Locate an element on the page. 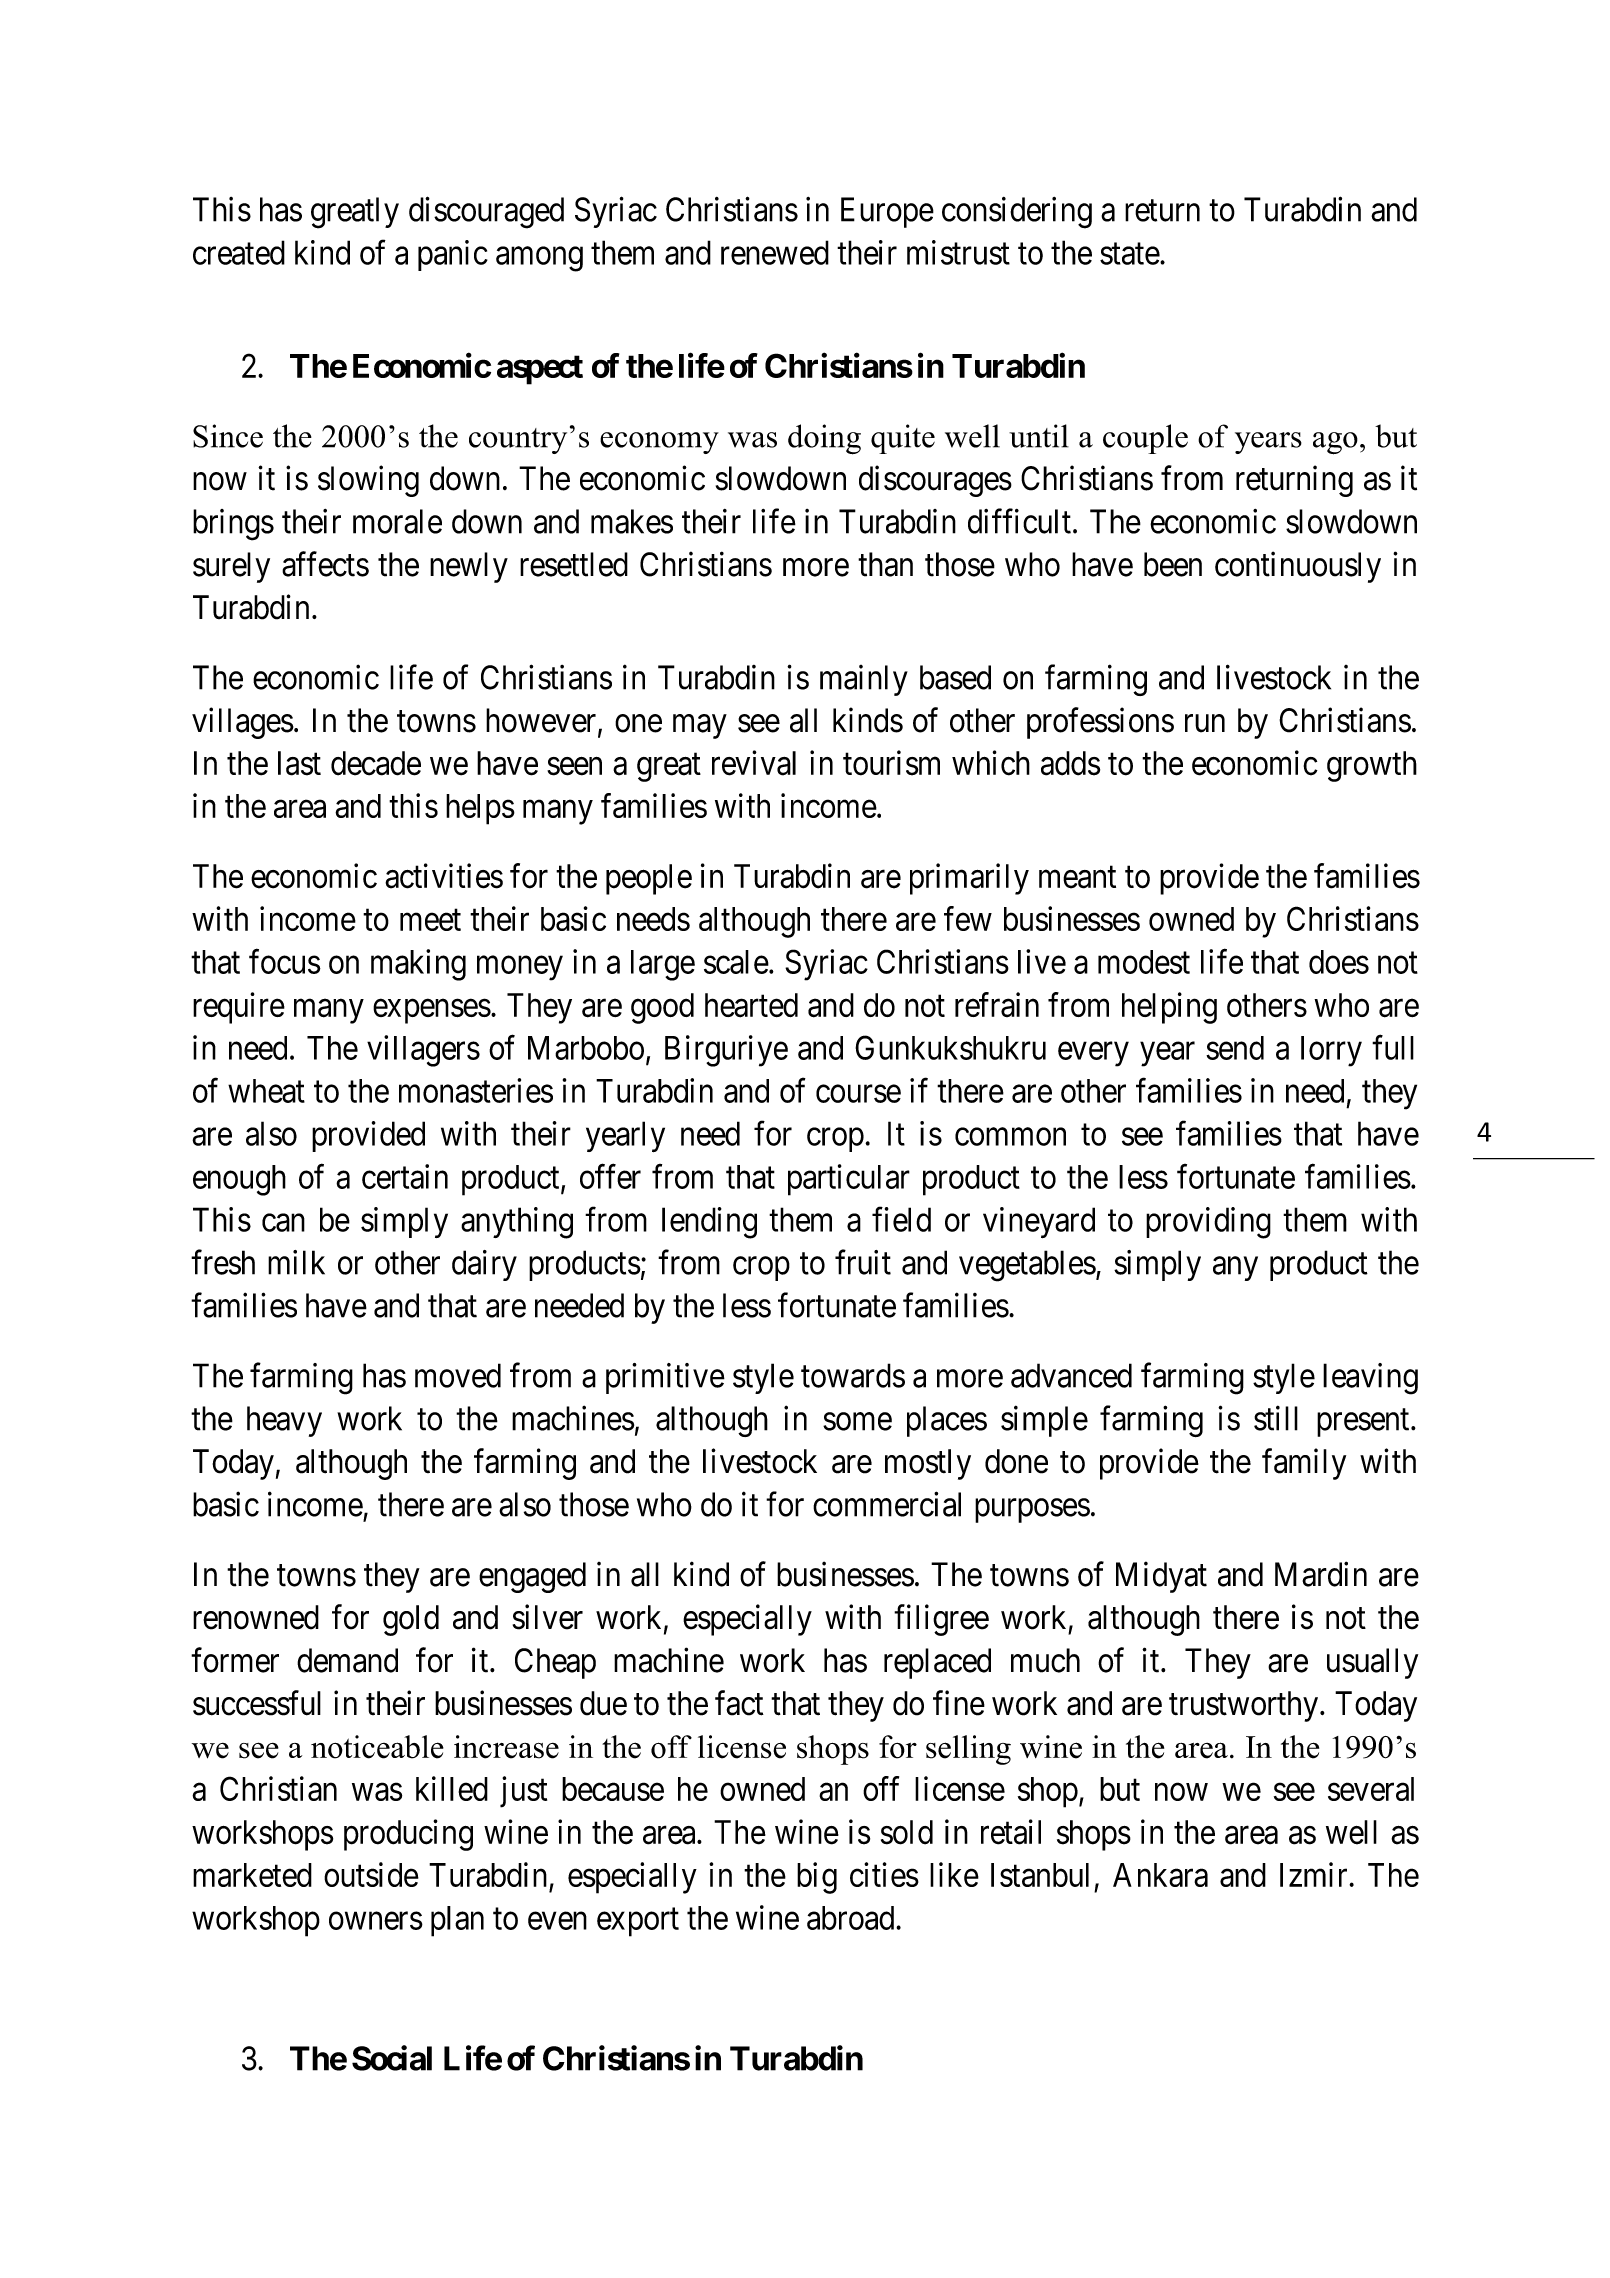 The width and height of the image is (1610, 2278). run is located at coordinates (1205, 724).
